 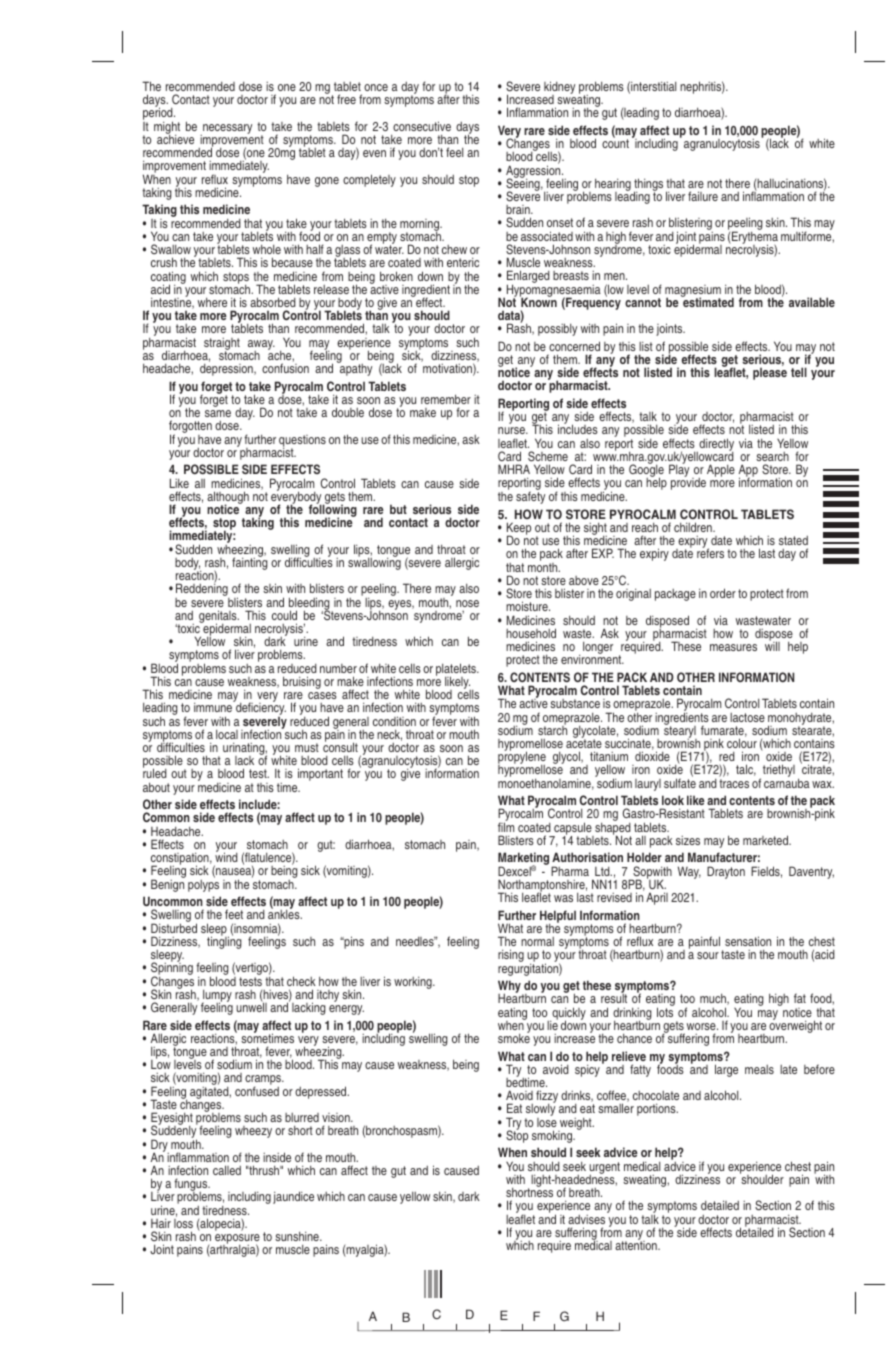 I want to click on safety, so click(x=530, y=496).
